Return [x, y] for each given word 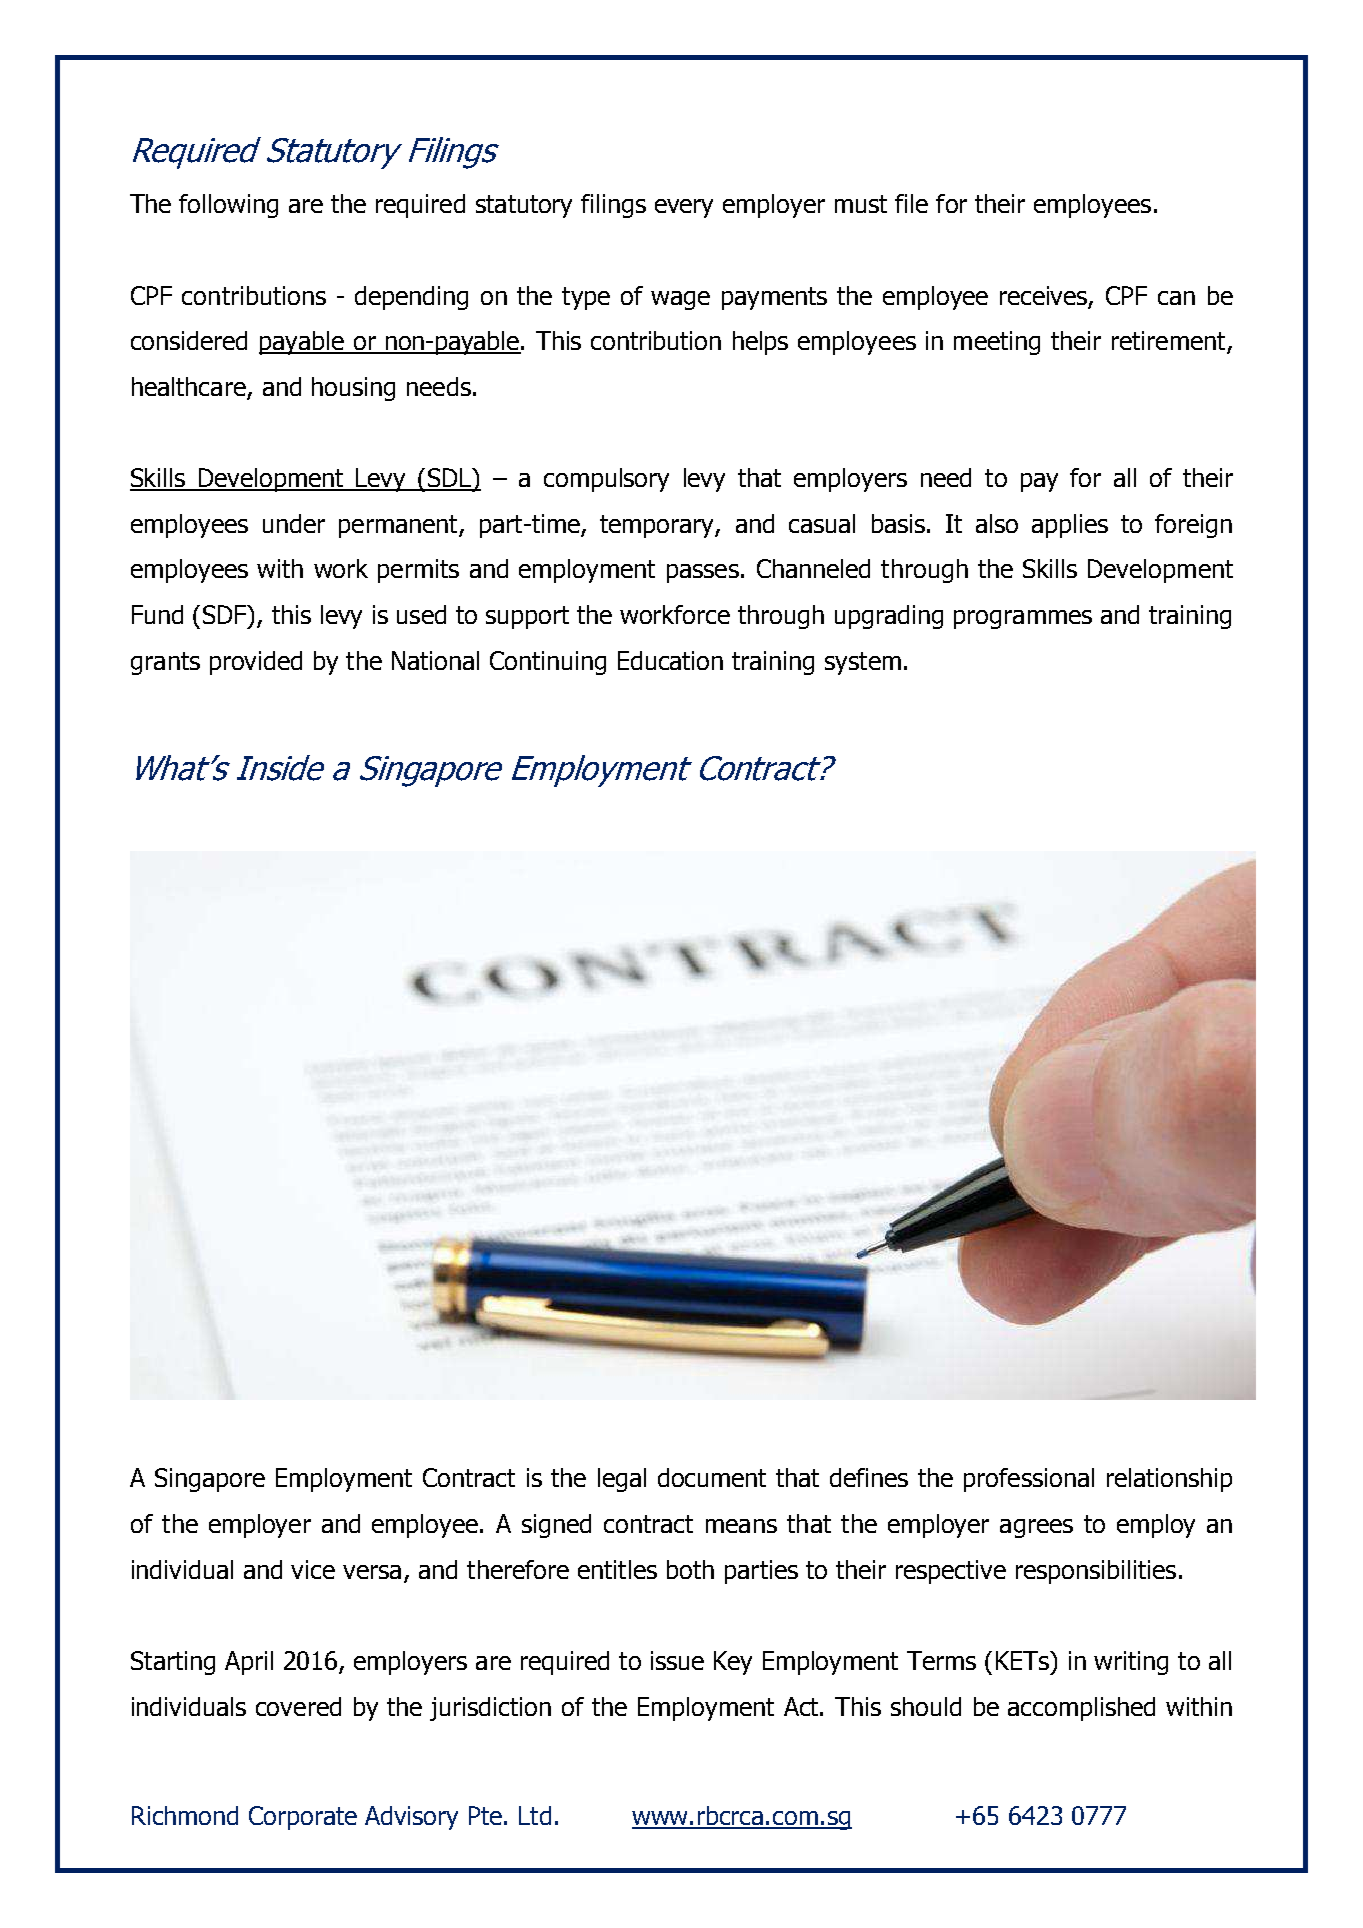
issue [677, 1660]
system [863, 663]
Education [670, 660]
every [684, 208]
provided [256, 663]
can [1176, 298]
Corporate [303, 1818]
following [228, 206]
